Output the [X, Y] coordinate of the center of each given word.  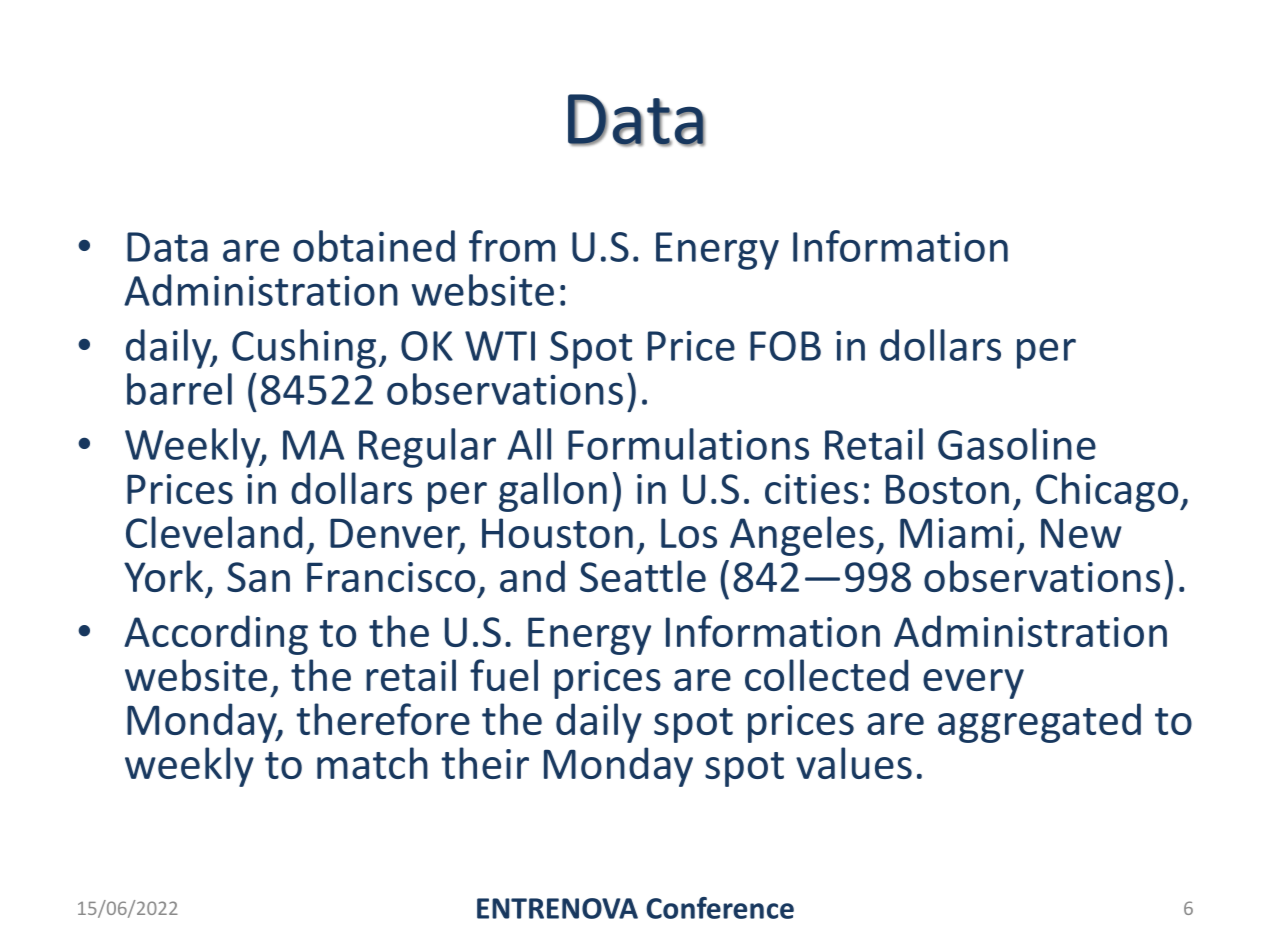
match [372, 763]
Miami [956, 533]
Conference [720, 908]
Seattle [643, 576]
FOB [785, 346]
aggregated [1039, 723]
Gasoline [1017, 444]
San [258, 577]
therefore [383, 719]
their [485, 763]
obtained [374, 246]
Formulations [688, 444]
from [512, 246]
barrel [179, 389]
